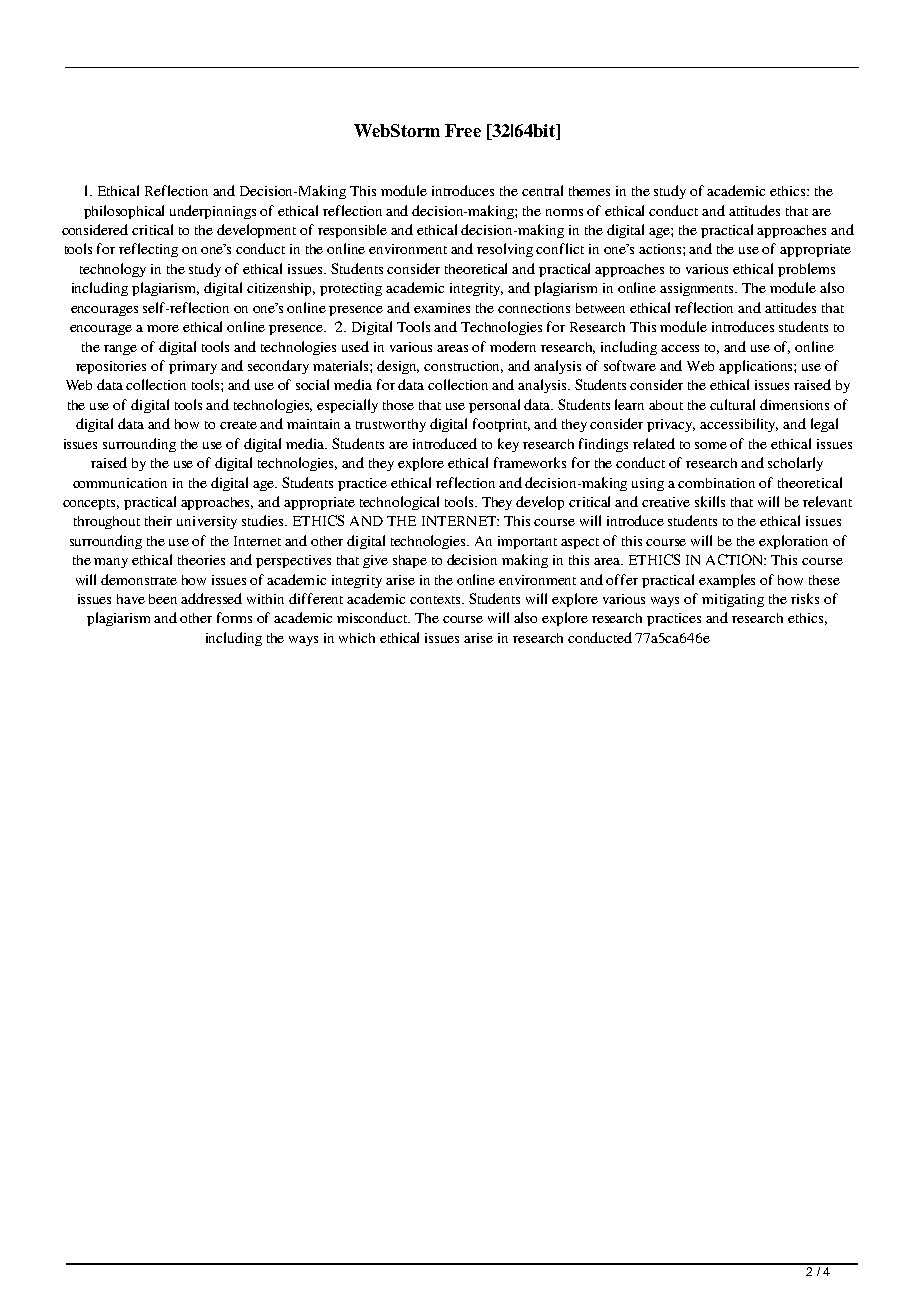 This screenshot has height=1308, width=924. What do you see at coordinates (120, 483) in the screenshot?
I see `communication` at bounding box center [120, 483].
